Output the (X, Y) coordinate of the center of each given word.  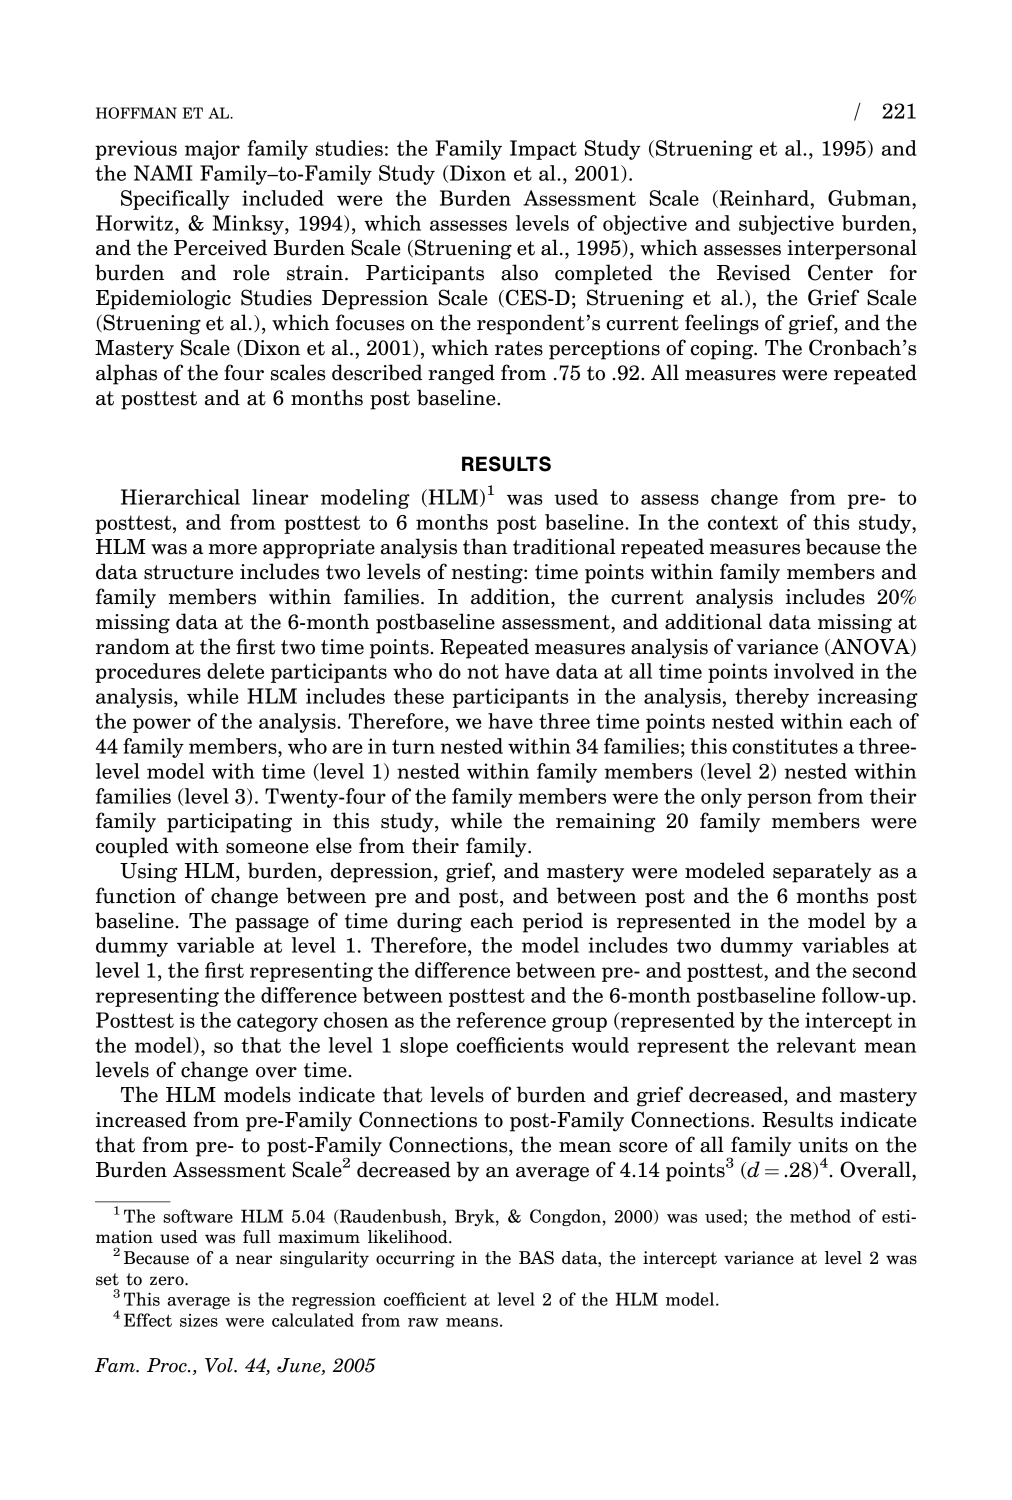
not (483, 671)
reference (501, 1020)
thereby (772, 698)
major (212, 150)
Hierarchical (180, 497)
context (743, 522)
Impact (543, 150)
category (277, 1022)
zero (168, 1281)
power (162, 725)
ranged (461, 374)
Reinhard (763, 199)
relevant (816, 1045)
